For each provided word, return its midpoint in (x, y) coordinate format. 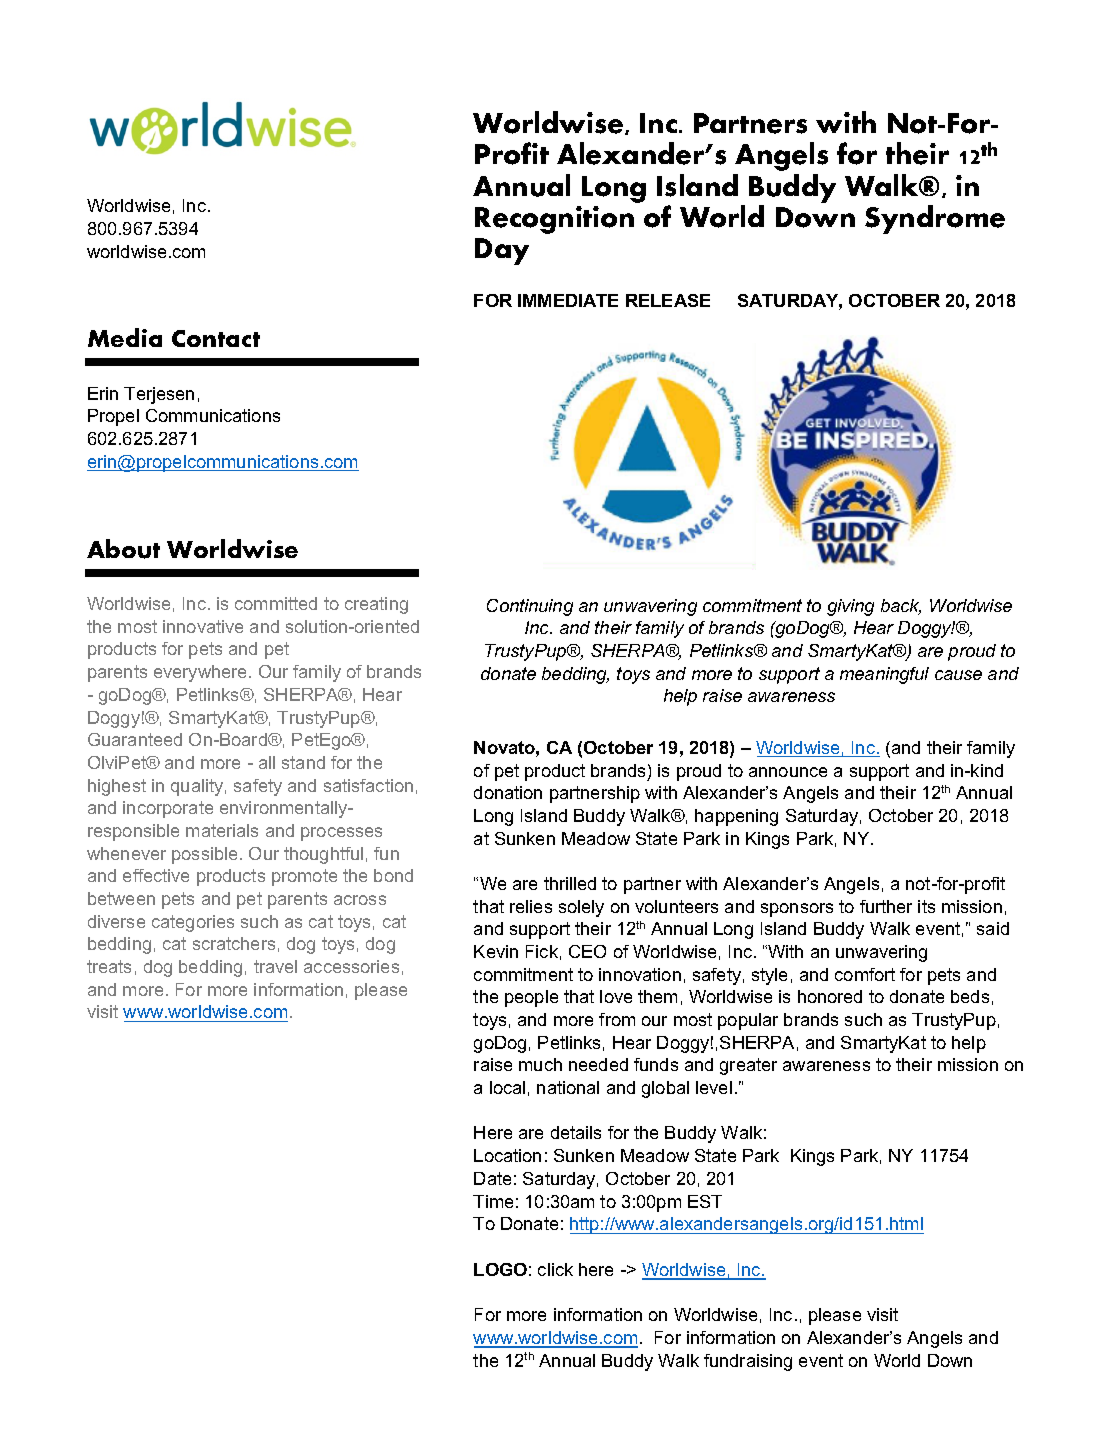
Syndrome (935, 219)
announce (788, 772)
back (901, 607)
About (123, 549)
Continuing (530, 607)
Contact (216, 338)
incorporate (168, 809)
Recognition (554, 220)
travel (275, 966)
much (540, 1064)
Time (493, 1201)
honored (830, 996)
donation (508, 792)
